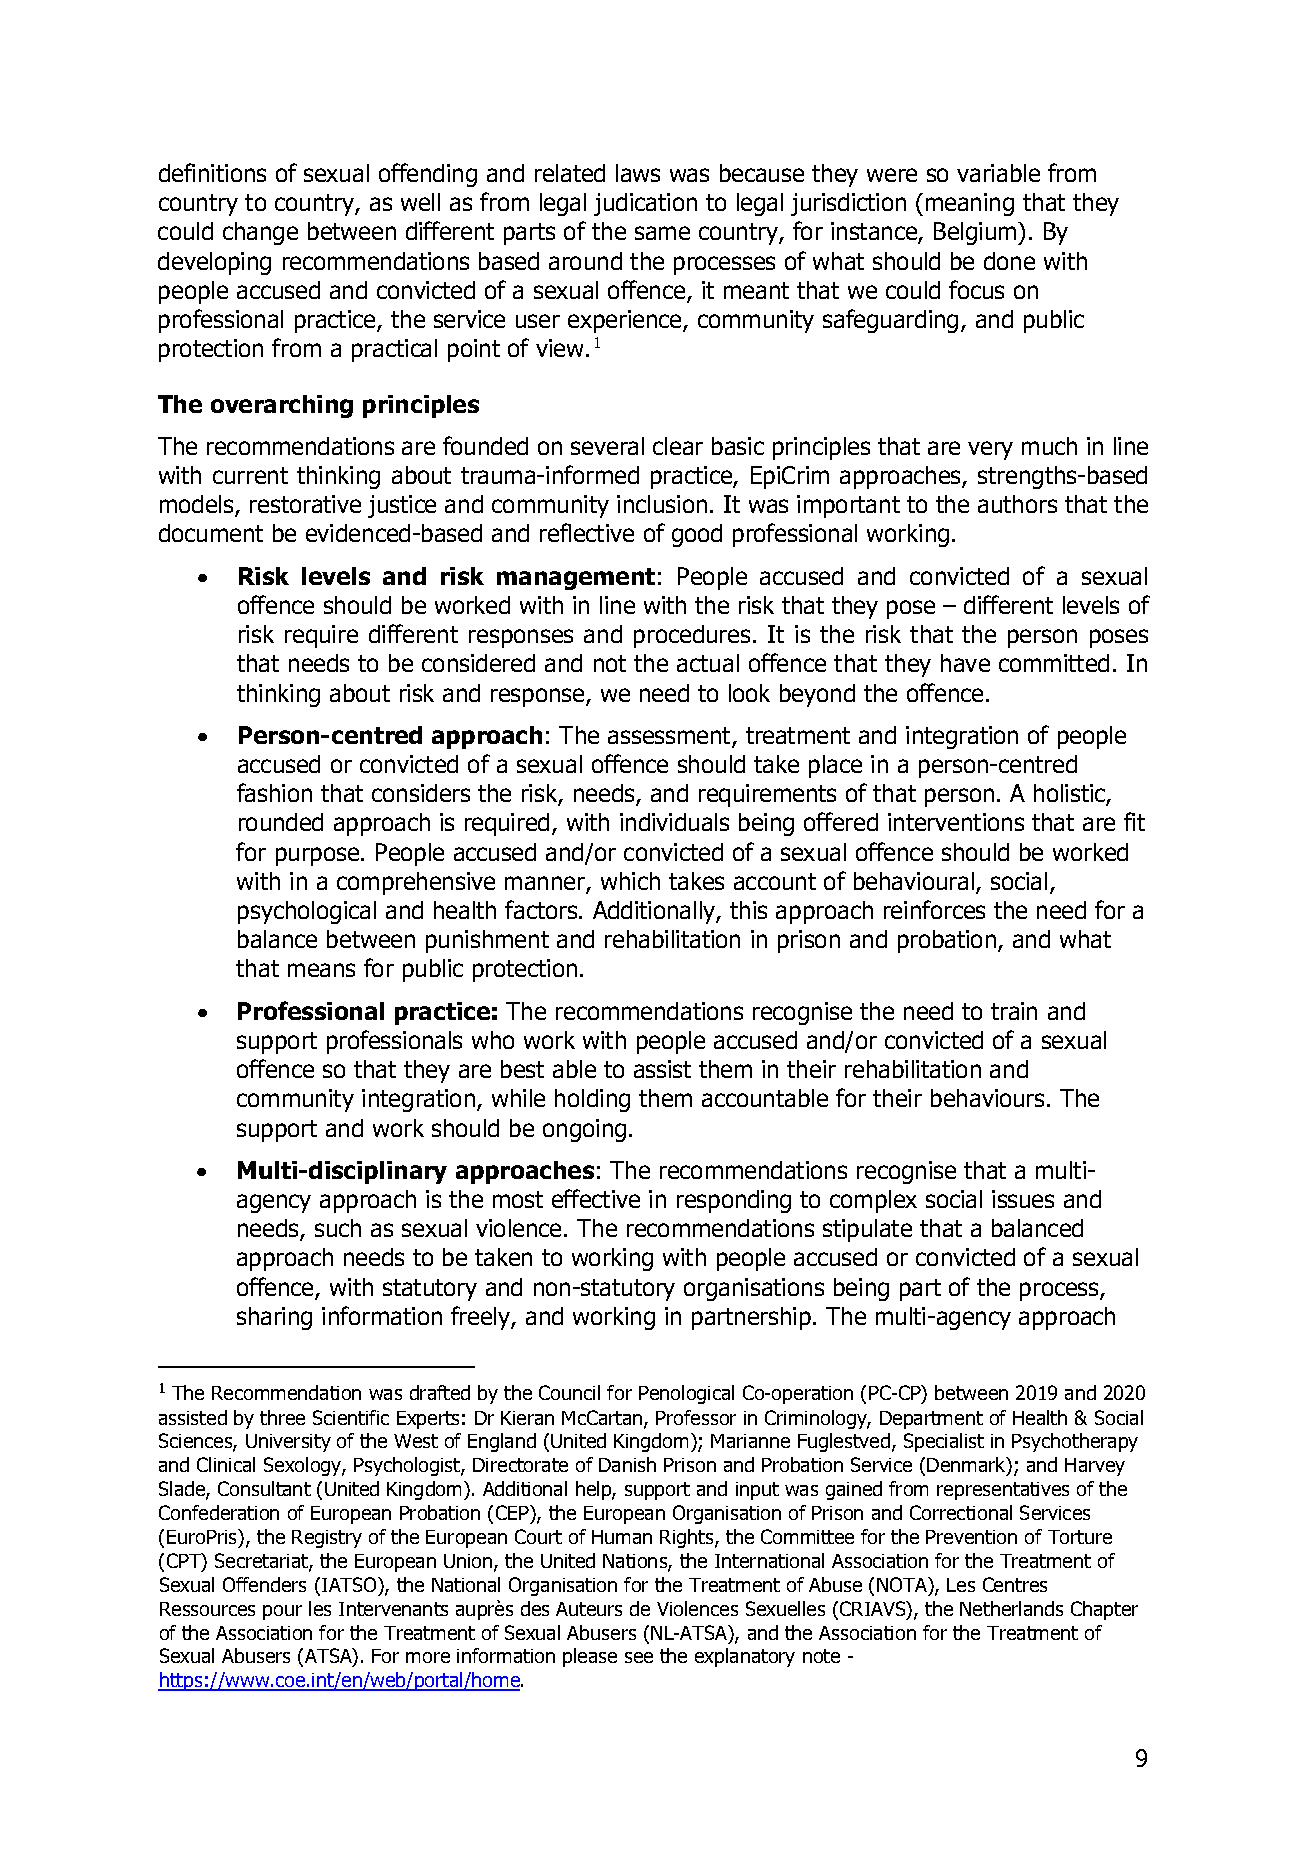 This image has width=1307, height=1850. I want to click on Professor, so click(696, 1417).
